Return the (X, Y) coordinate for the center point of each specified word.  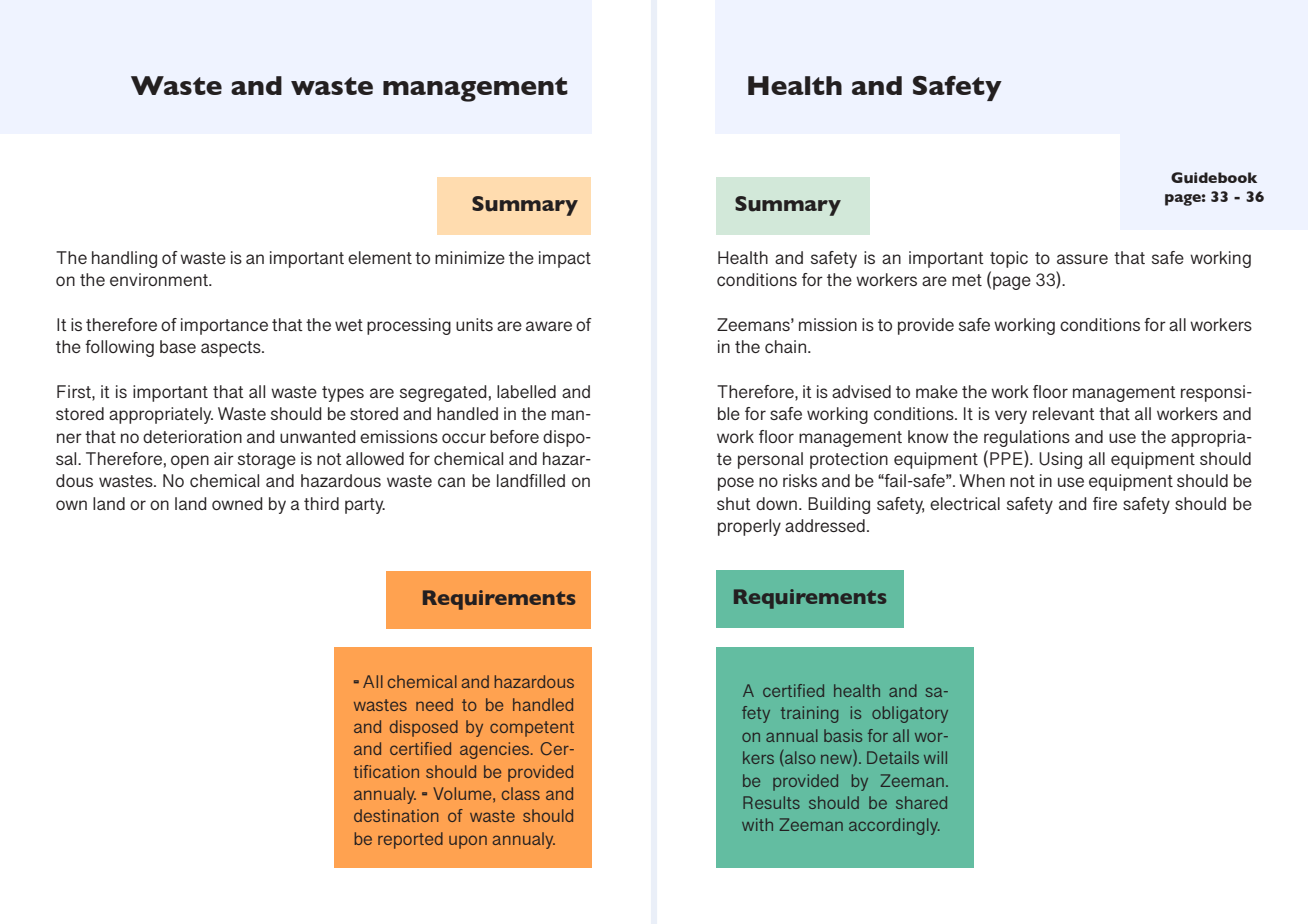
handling (124, 259)
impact (565, 259)
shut (734, 503)
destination (396, 815)
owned (237, 503)
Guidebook (1214, 178)
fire (1105, 503)
